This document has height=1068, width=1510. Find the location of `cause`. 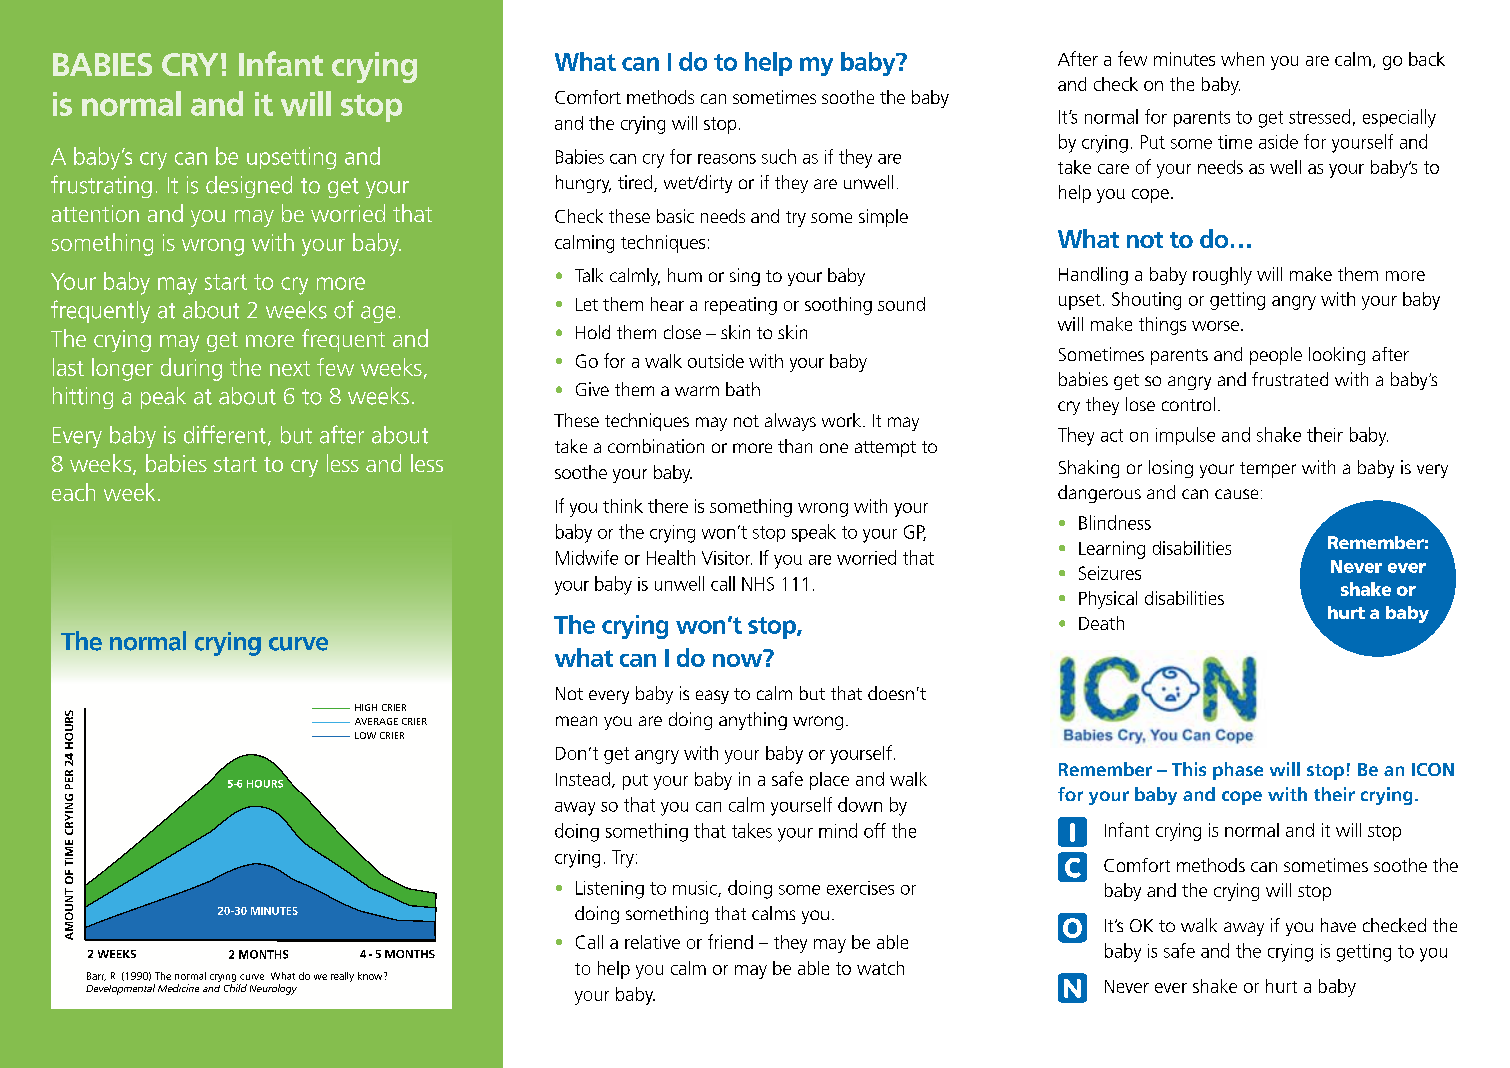

cause is located at coordinates (1236, 494).
